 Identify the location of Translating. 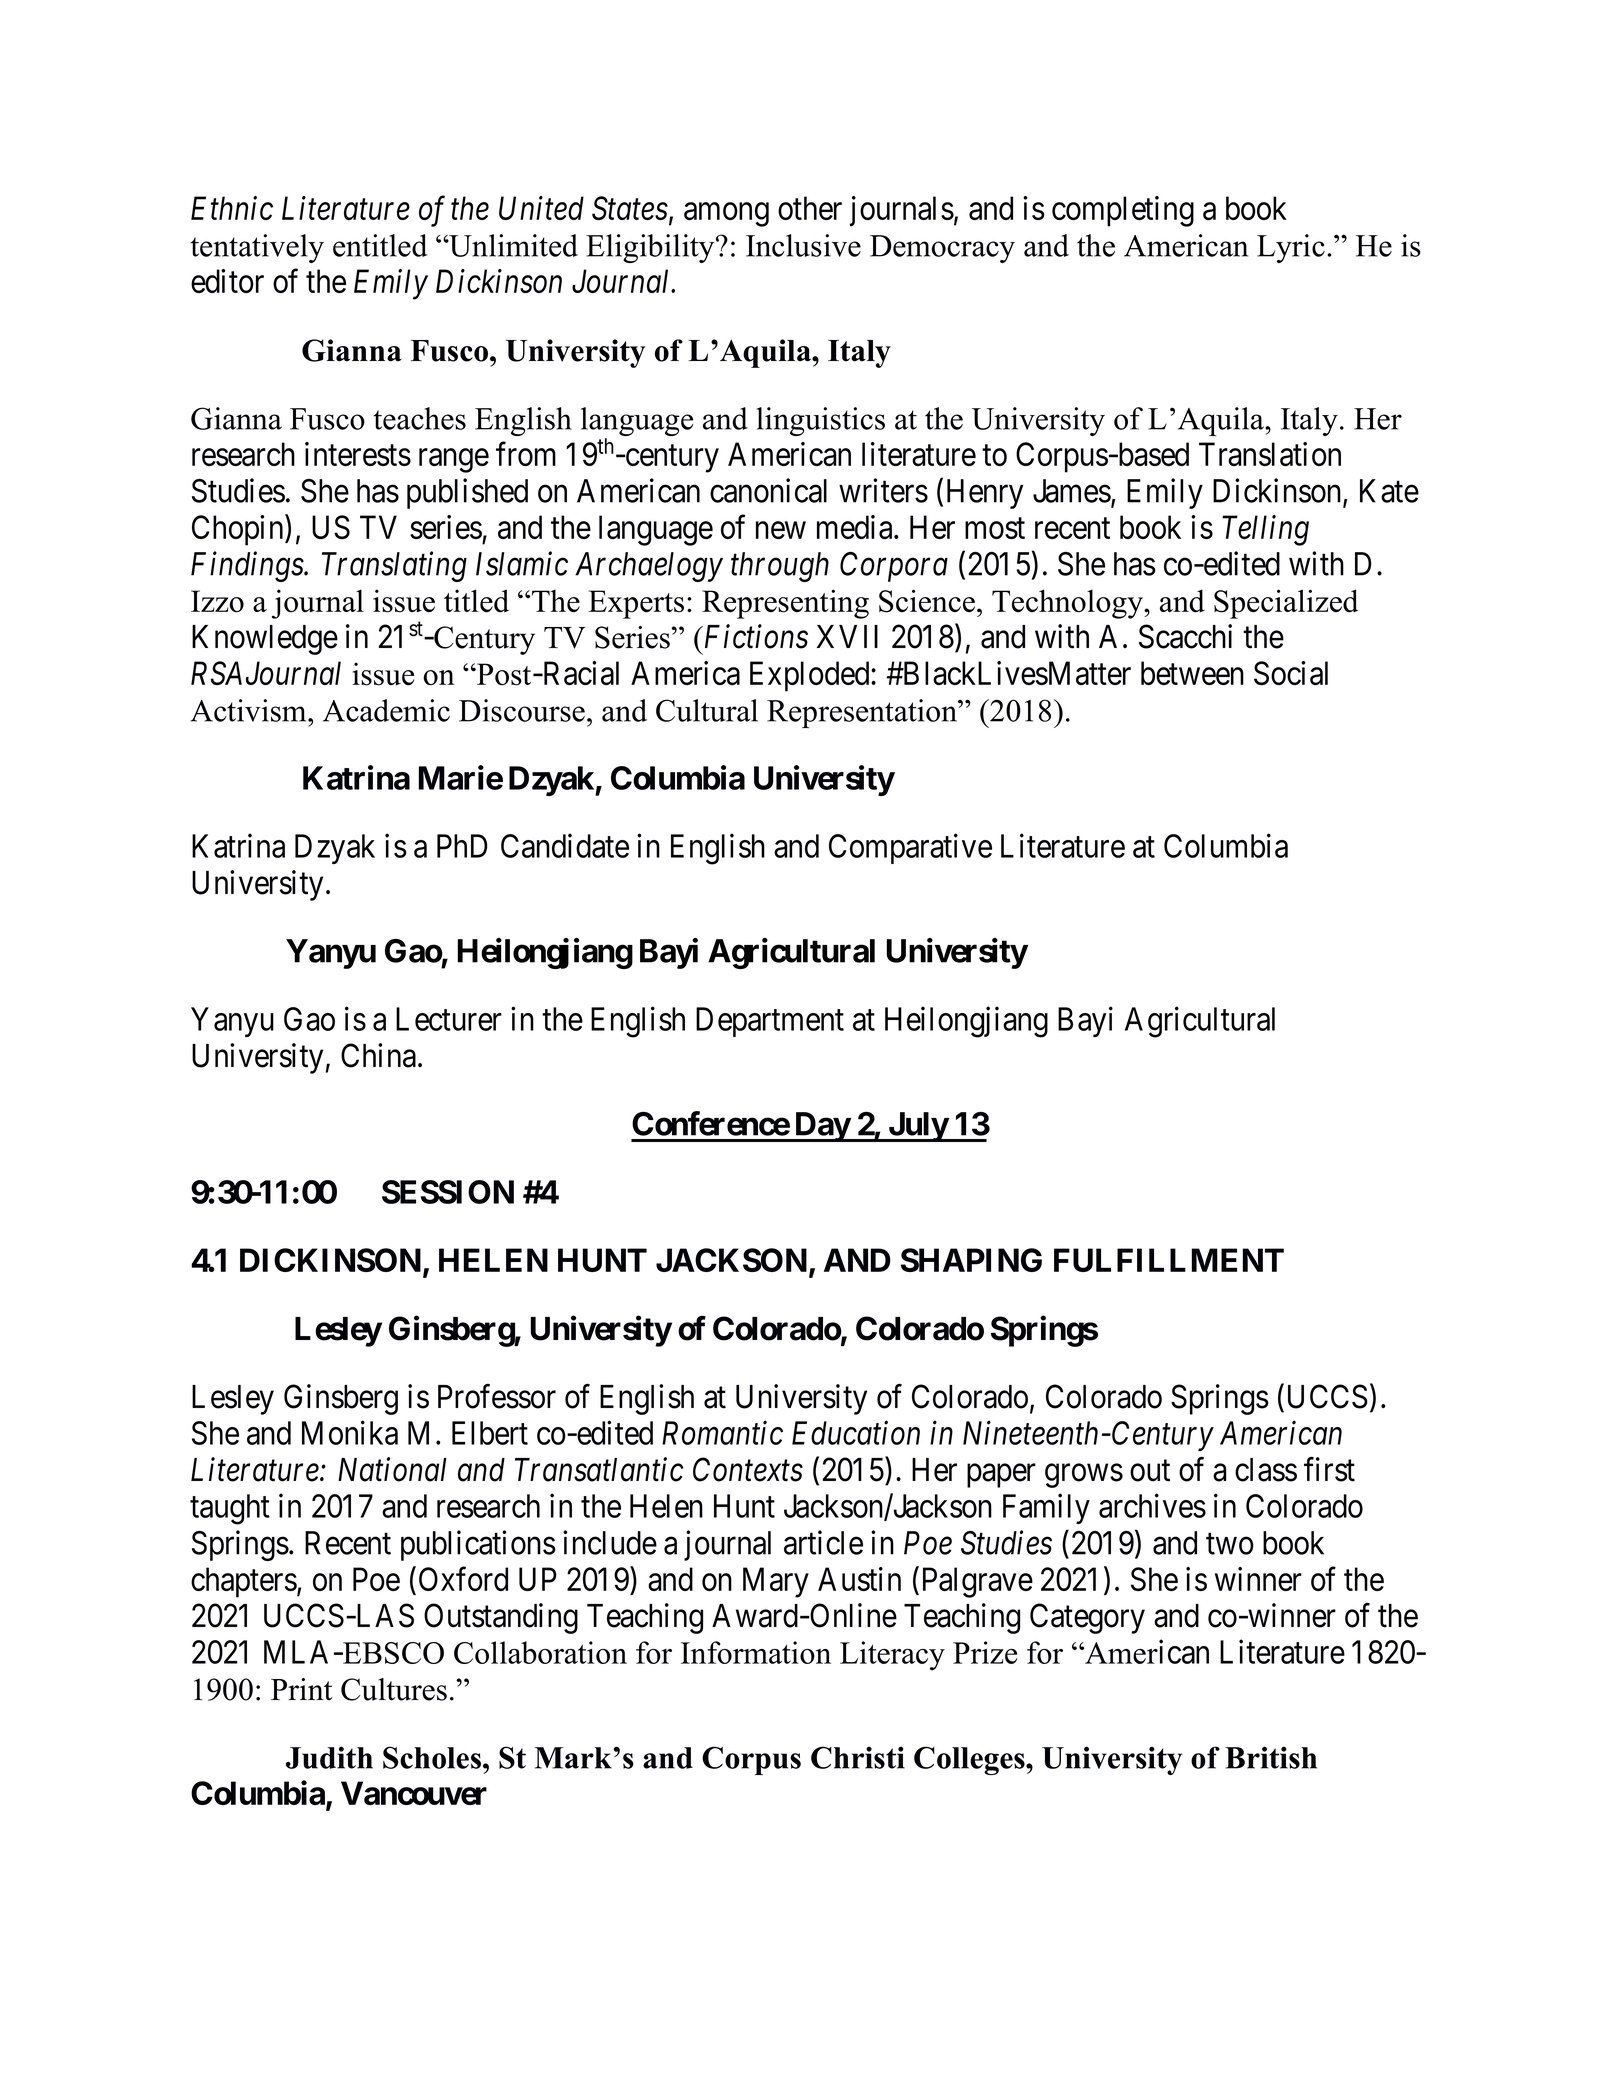
(394, 566).
